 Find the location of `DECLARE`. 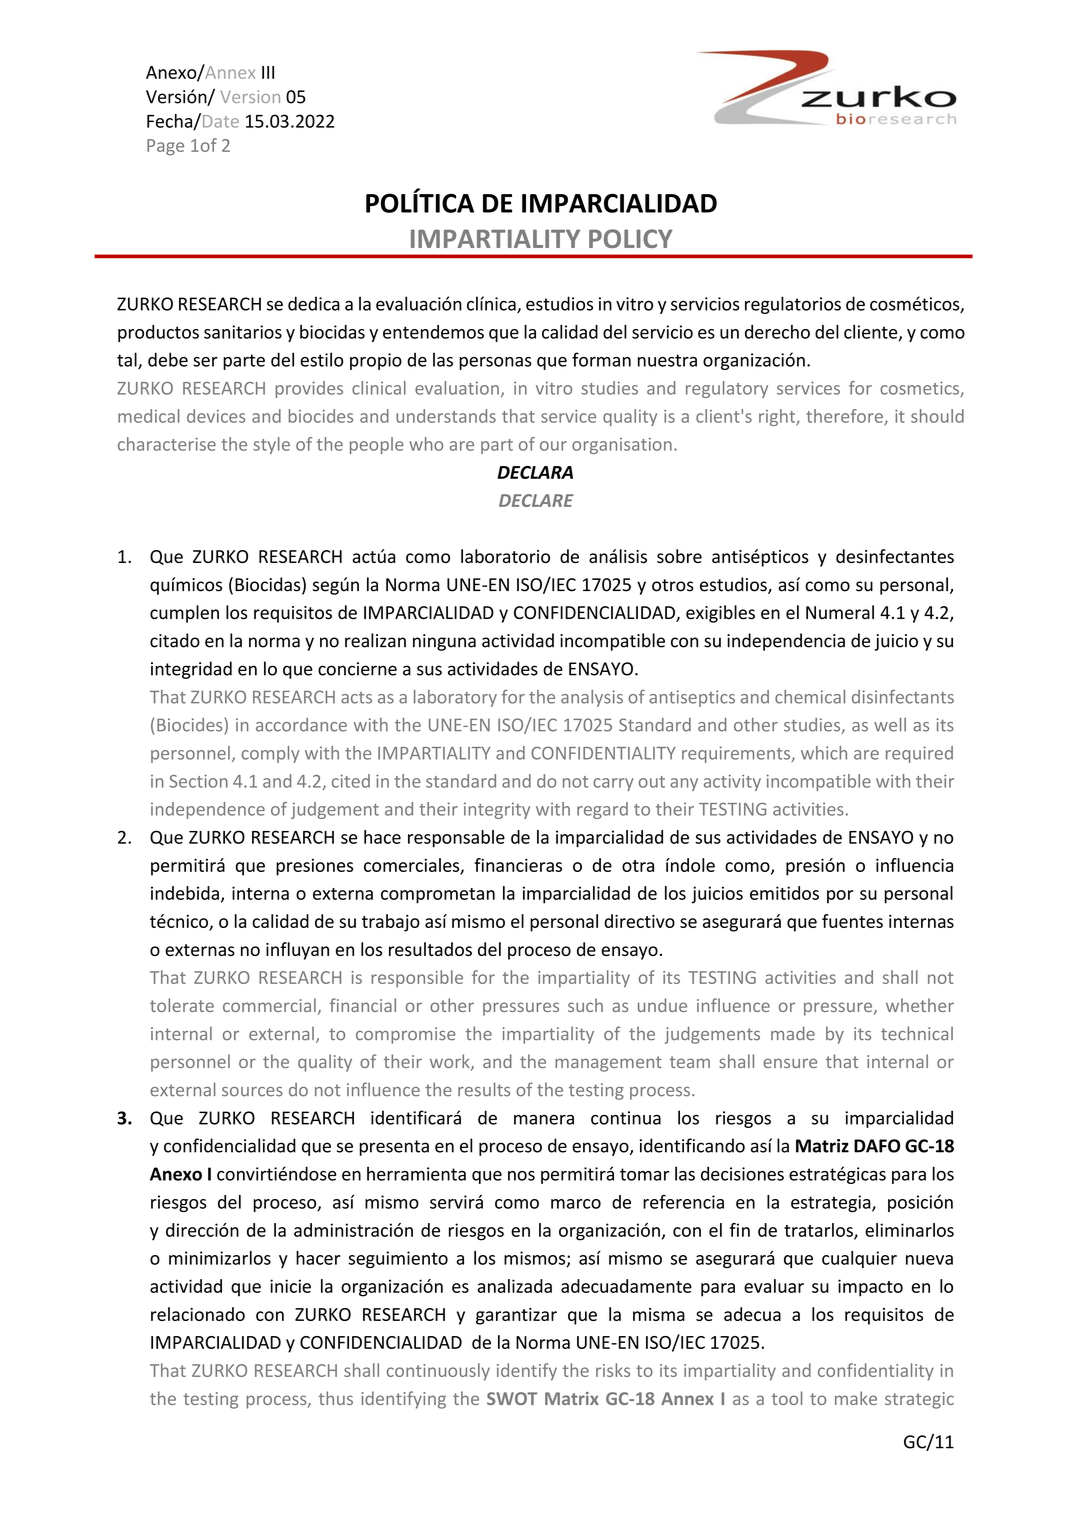

DECLARE is located at coordinates (536, 500).
